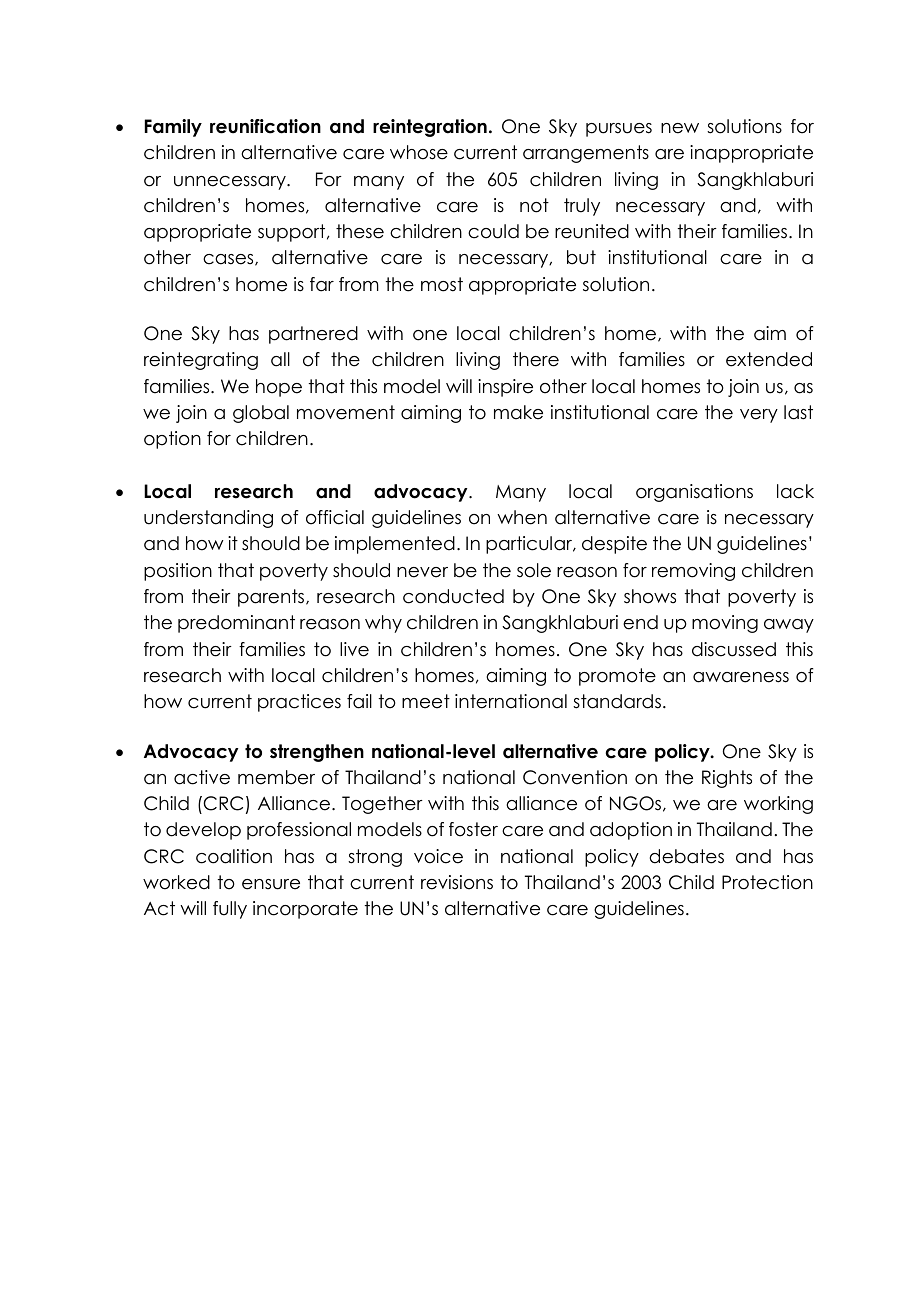 This page has width=924, height=1309. Describe the element at coordinates (680, 128) in the page. I see `new` at that location.
